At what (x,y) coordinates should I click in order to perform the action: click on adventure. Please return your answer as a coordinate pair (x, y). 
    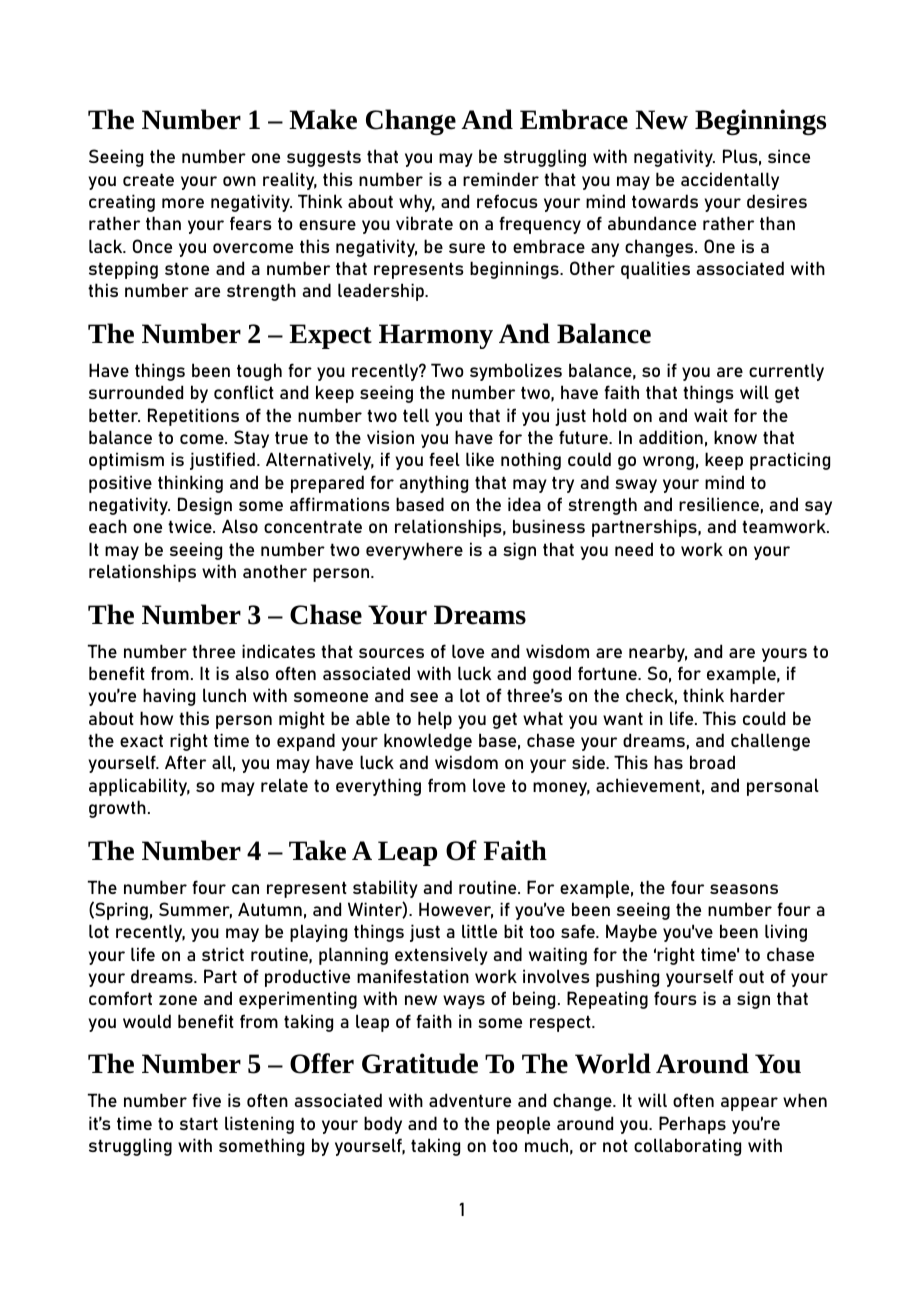
    Looking at the image, I should click on (470, 1100).
